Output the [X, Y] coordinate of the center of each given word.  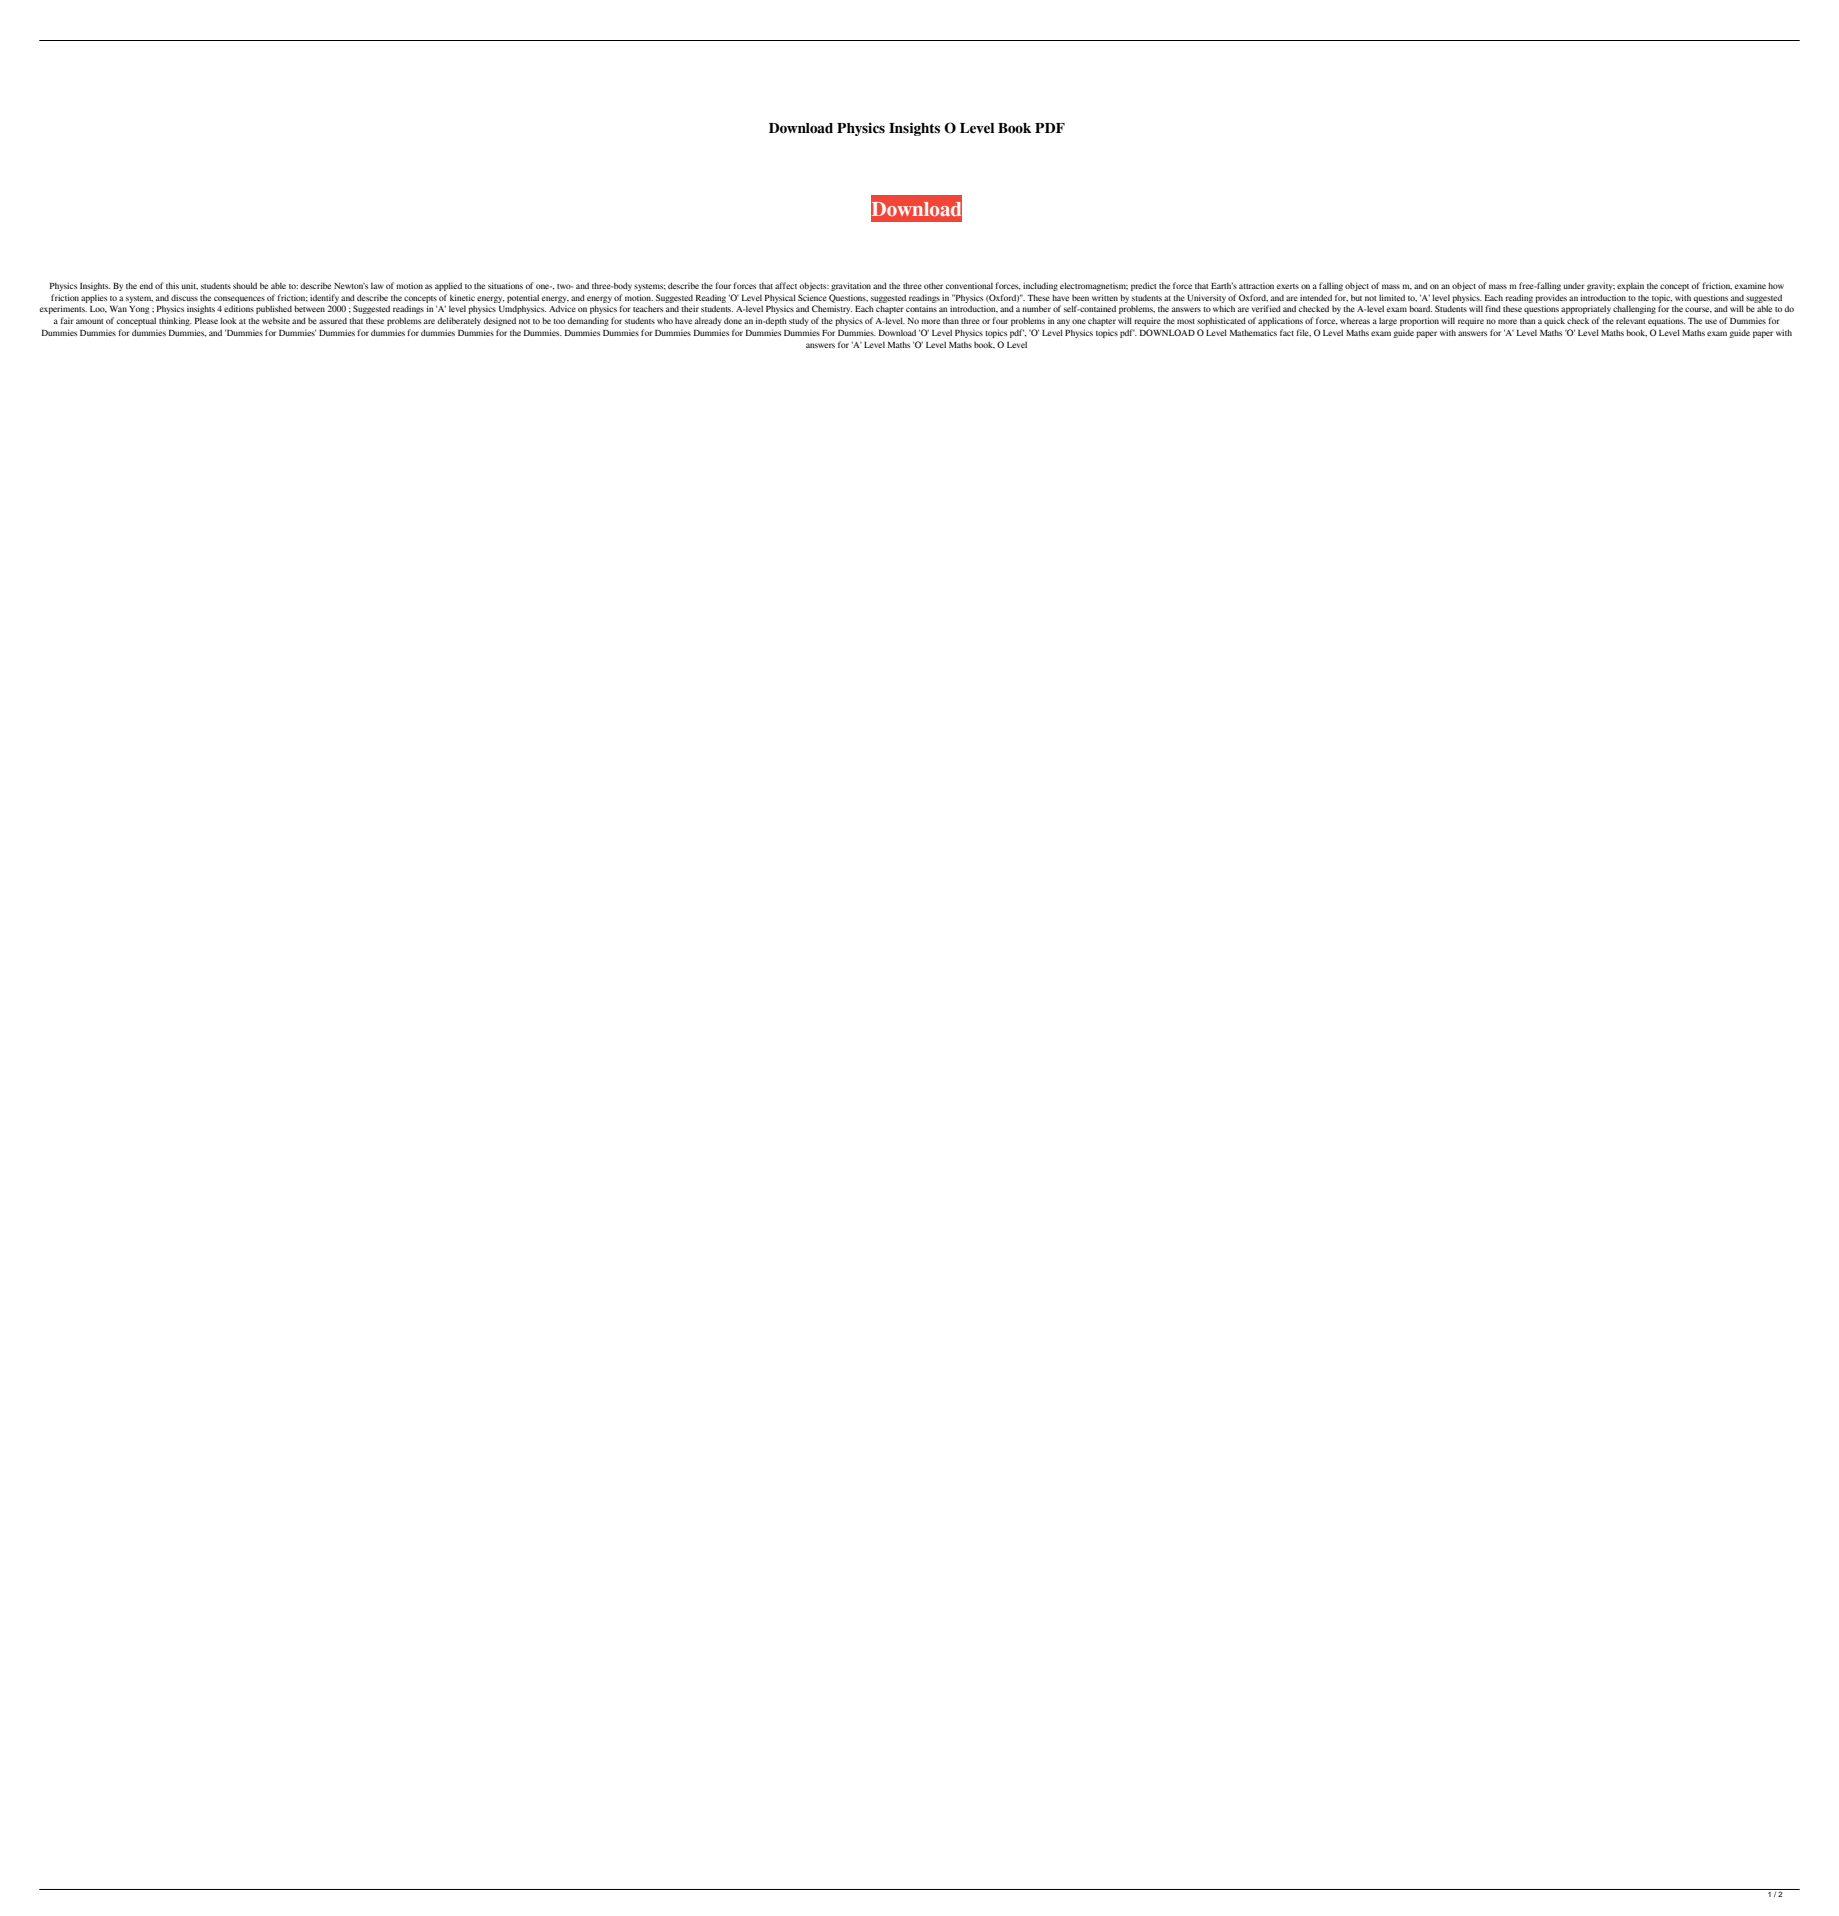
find [1493, 308]
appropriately [1586, 309]
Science [812, 297]
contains [921, 308]
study [799, 321]
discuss [184, 297]
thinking [175, 321]
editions [239, 308]
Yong [139, 310]
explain [1630, 286]
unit [190, 286]
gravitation [851, 286]
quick [1554, 321]
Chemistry [832, 309]
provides [1551, 298]
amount [90, 321]
